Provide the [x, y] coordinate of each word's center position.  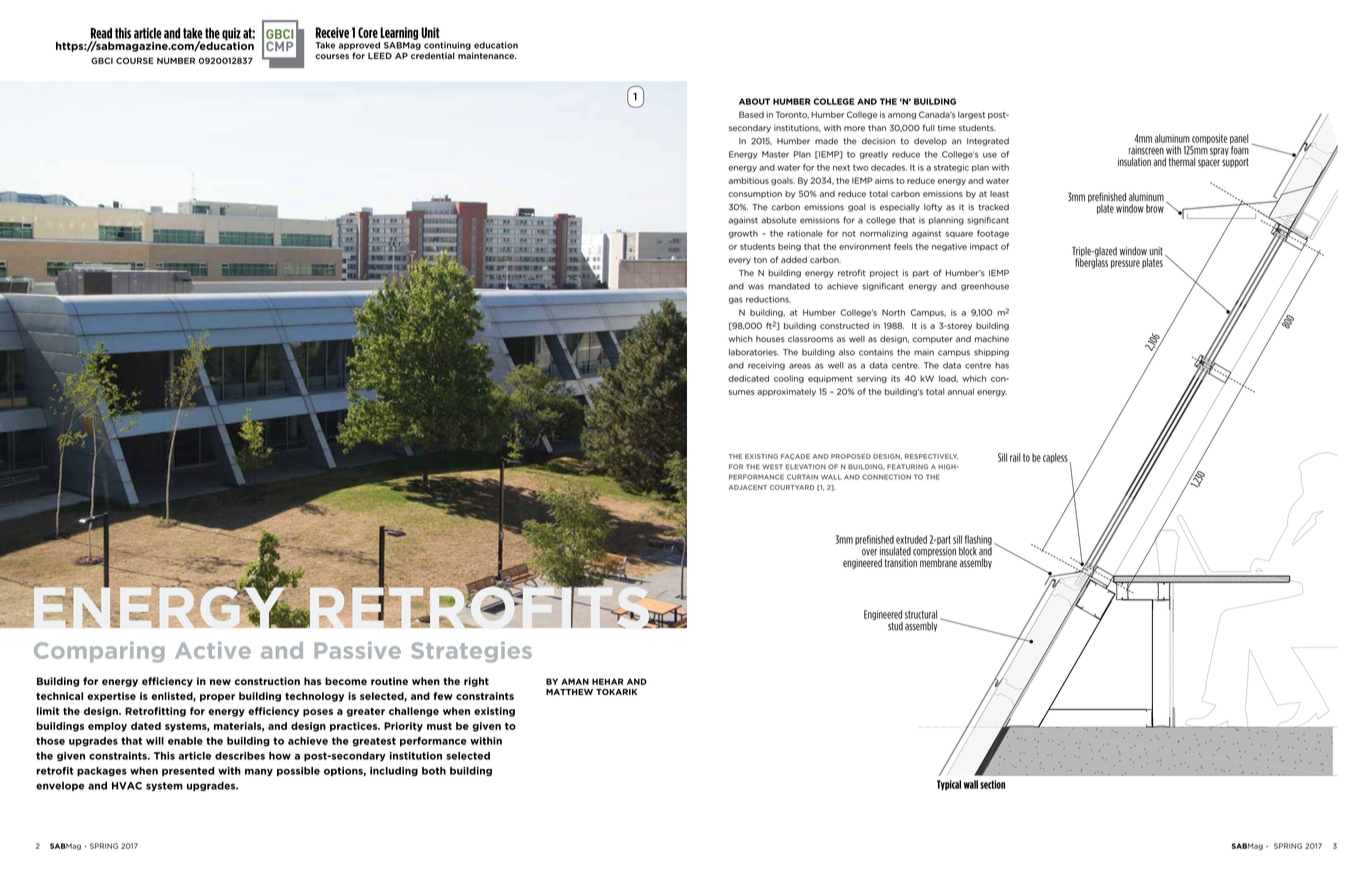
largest [971, 115]
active [213, 650]
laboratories [754, 352]
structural [921, 614]
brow [1155, 208]
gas [736, 300]
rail [1015, 457]
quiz [231, 35]
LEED [380, 55]
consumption [755, 194]
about [754, 101]
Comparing [99, 652]
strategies [471, 652]
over [869, 552]
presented [188, 771]
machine [992, 339]
